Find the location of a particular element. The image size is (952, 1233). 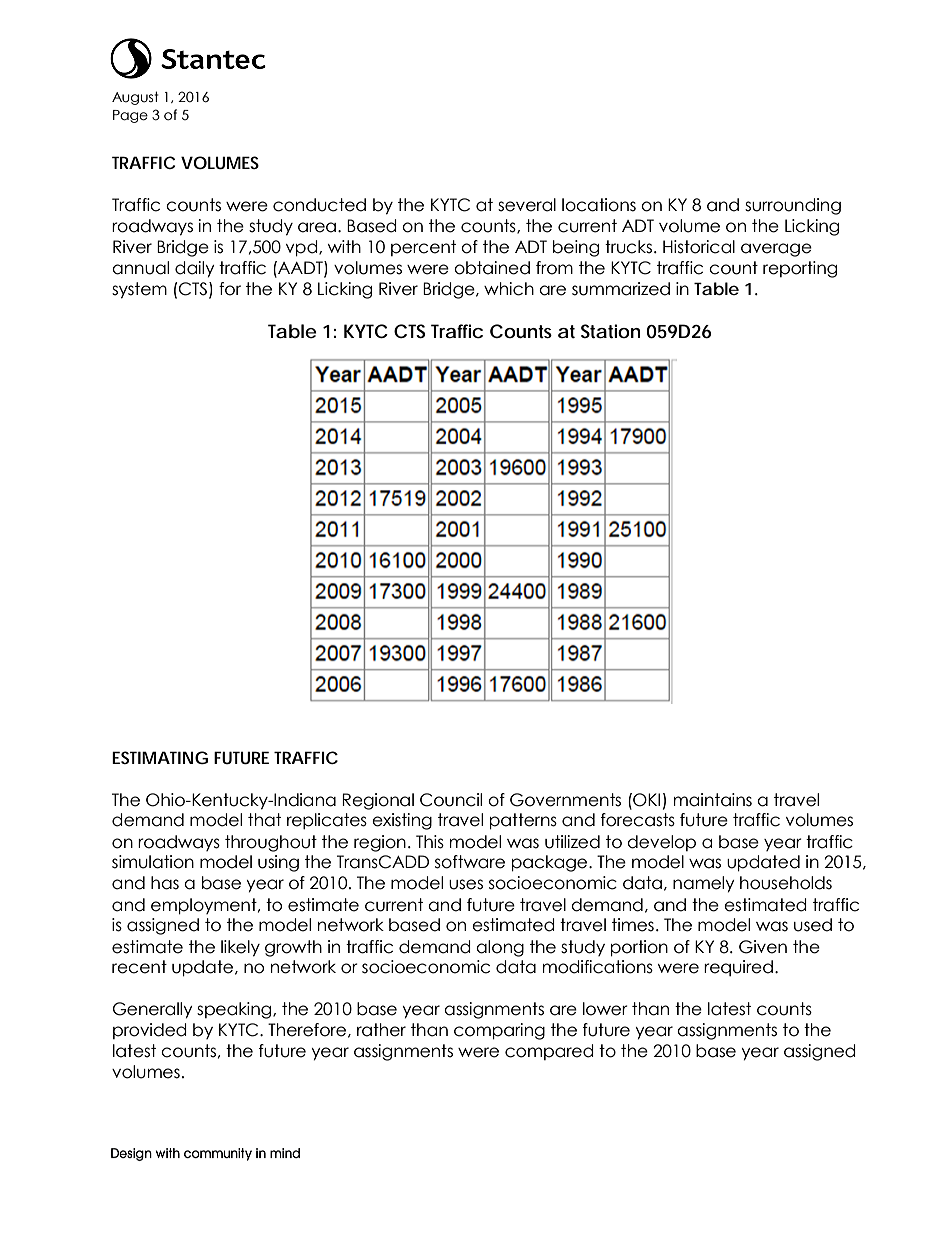

Council is located at coordinates (451, 800).
